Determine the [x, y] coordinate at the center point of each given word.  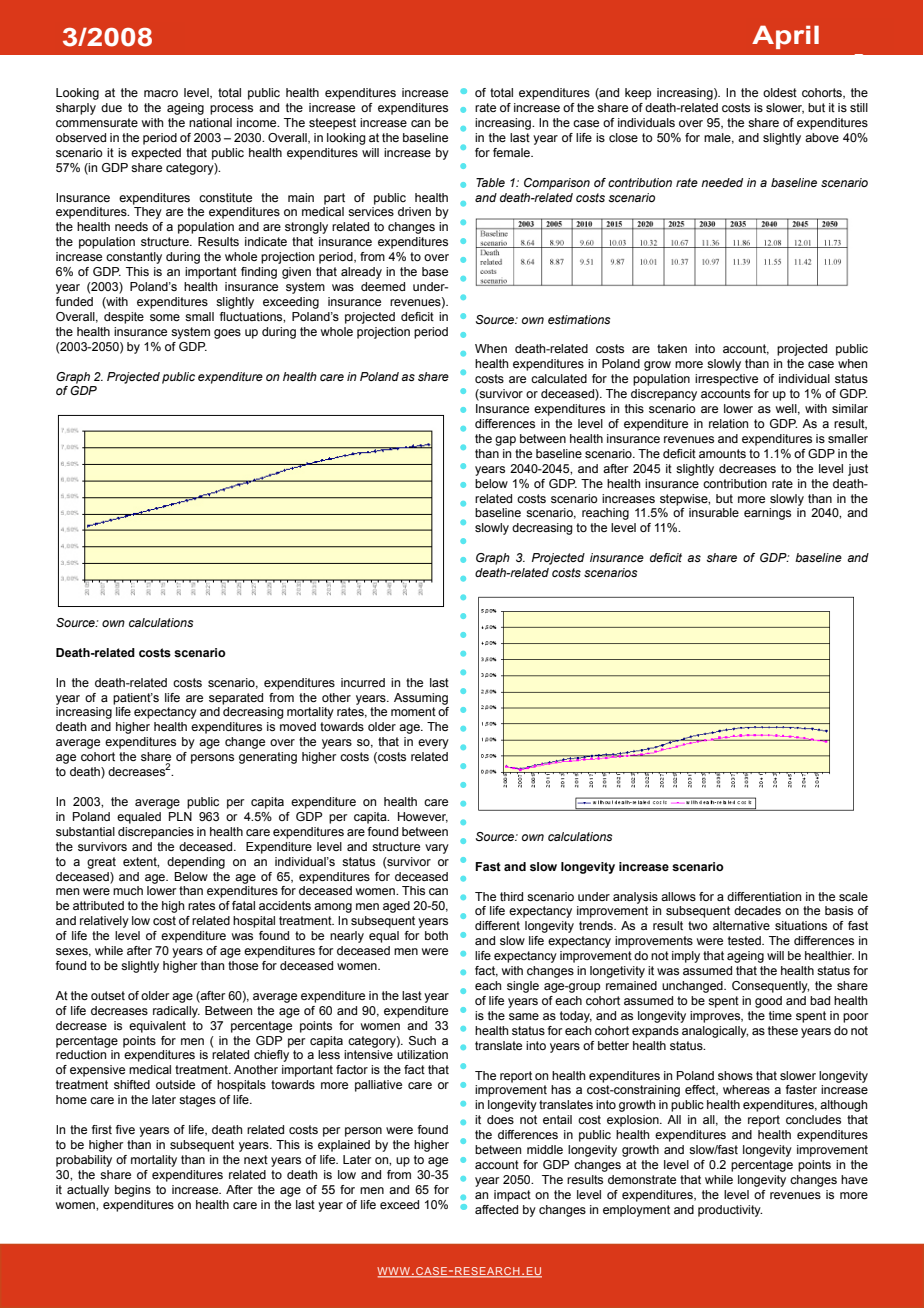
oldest [780, 92]
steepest [332, 124]
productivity [730, 1211]
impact [512, 1196]
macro [161, 93]
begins [133, 1191]
